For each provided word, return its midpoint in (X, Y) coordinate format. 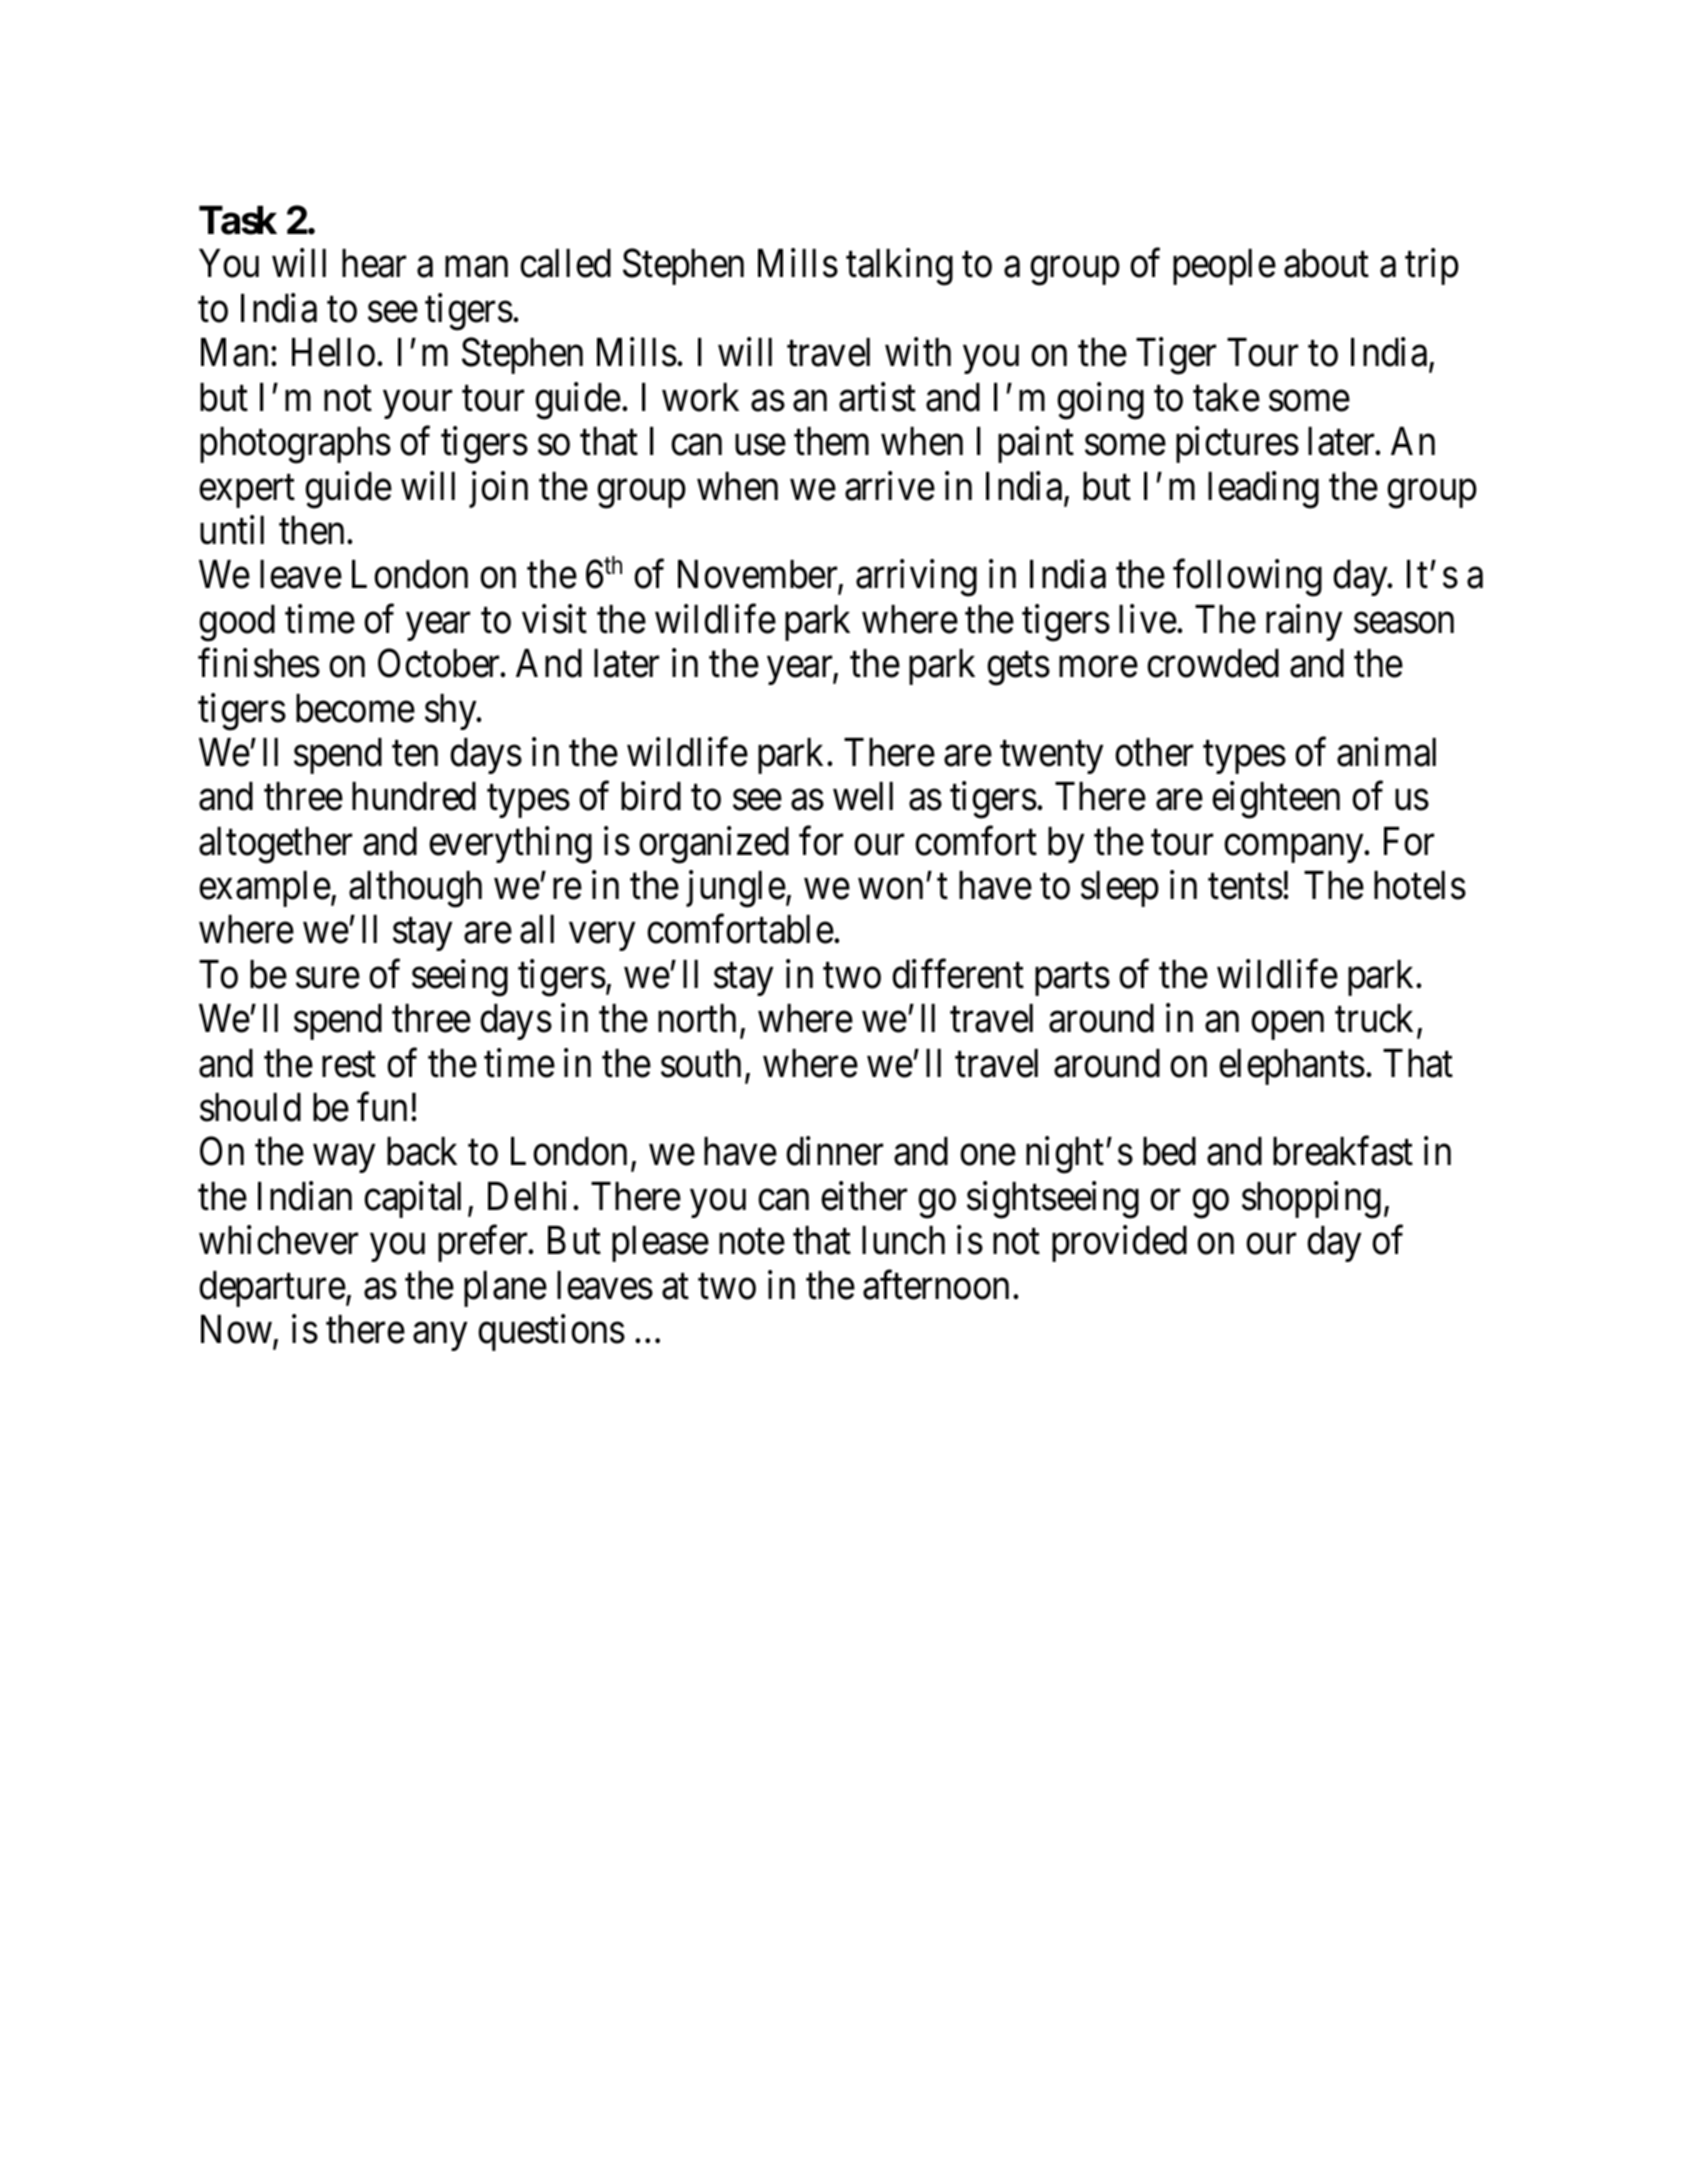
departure (272, 1289)
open (1287, 1026)
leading (1263, 490)
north (697, 1018)
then (311, 530)
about (1326, 263)
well (863, 796)
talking (899, 267)
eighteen (1276, 800)
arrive (890, 486)
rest (349, 1065)
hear (374, 263)
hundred (414, 796)
